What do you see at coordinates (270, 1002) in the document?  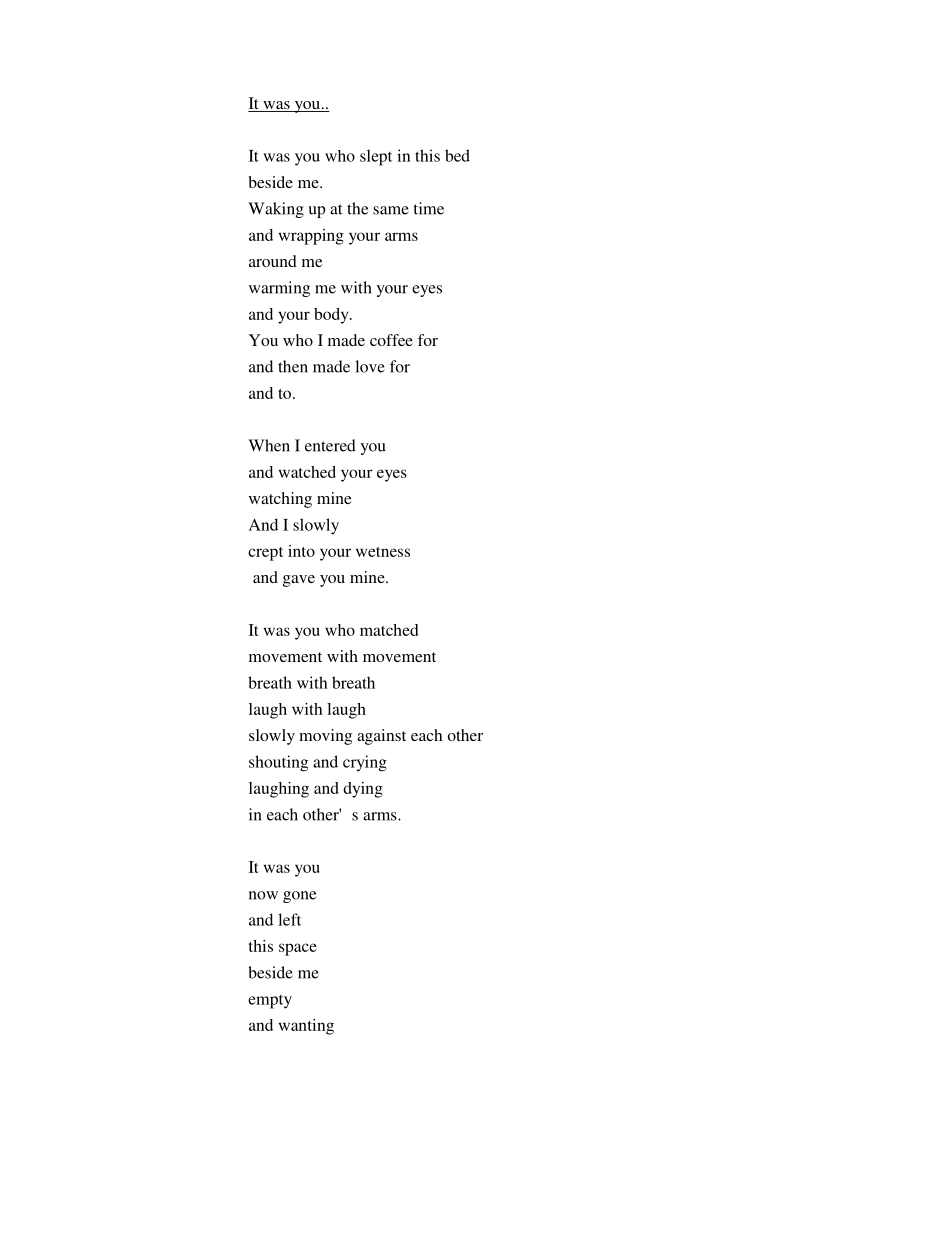 I see `empty` at bounding box center [270, 1002].
